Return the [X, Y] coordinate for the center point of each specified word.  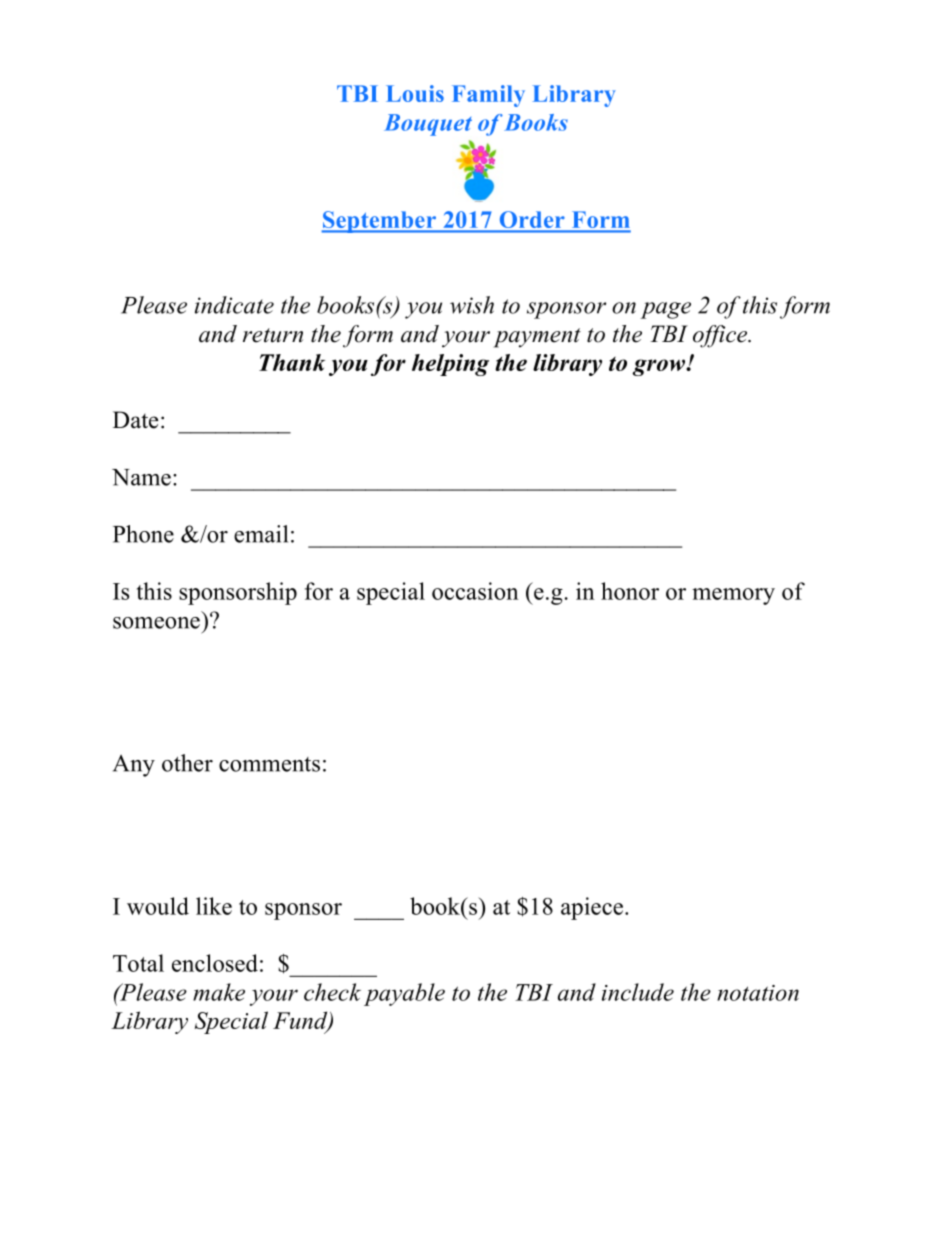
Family [488, 96]
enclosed [215, 963]
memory [733, 596]
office [721, 336]
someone [156, 623]
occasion [475, 591]
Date [135, 420]
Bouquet [428, 125]
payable [404, 994]
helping [450, 365]
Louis [415, 93]
